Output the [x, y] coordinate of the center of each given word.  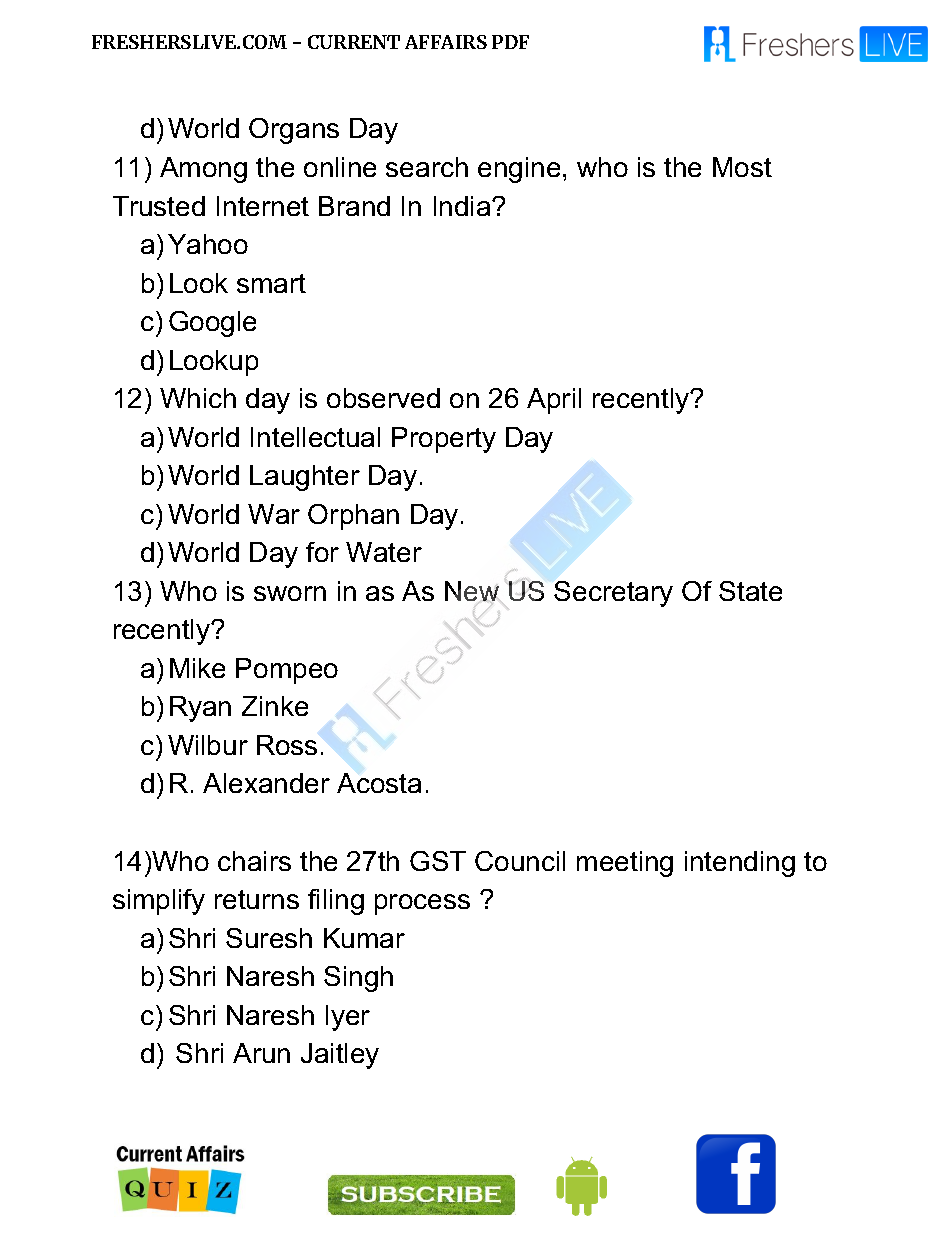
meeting [625, 864]
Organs [294, 131]
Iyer [348, 1018]
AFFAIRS [446, 42]
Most [742, 167]
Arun [261, 1053]
